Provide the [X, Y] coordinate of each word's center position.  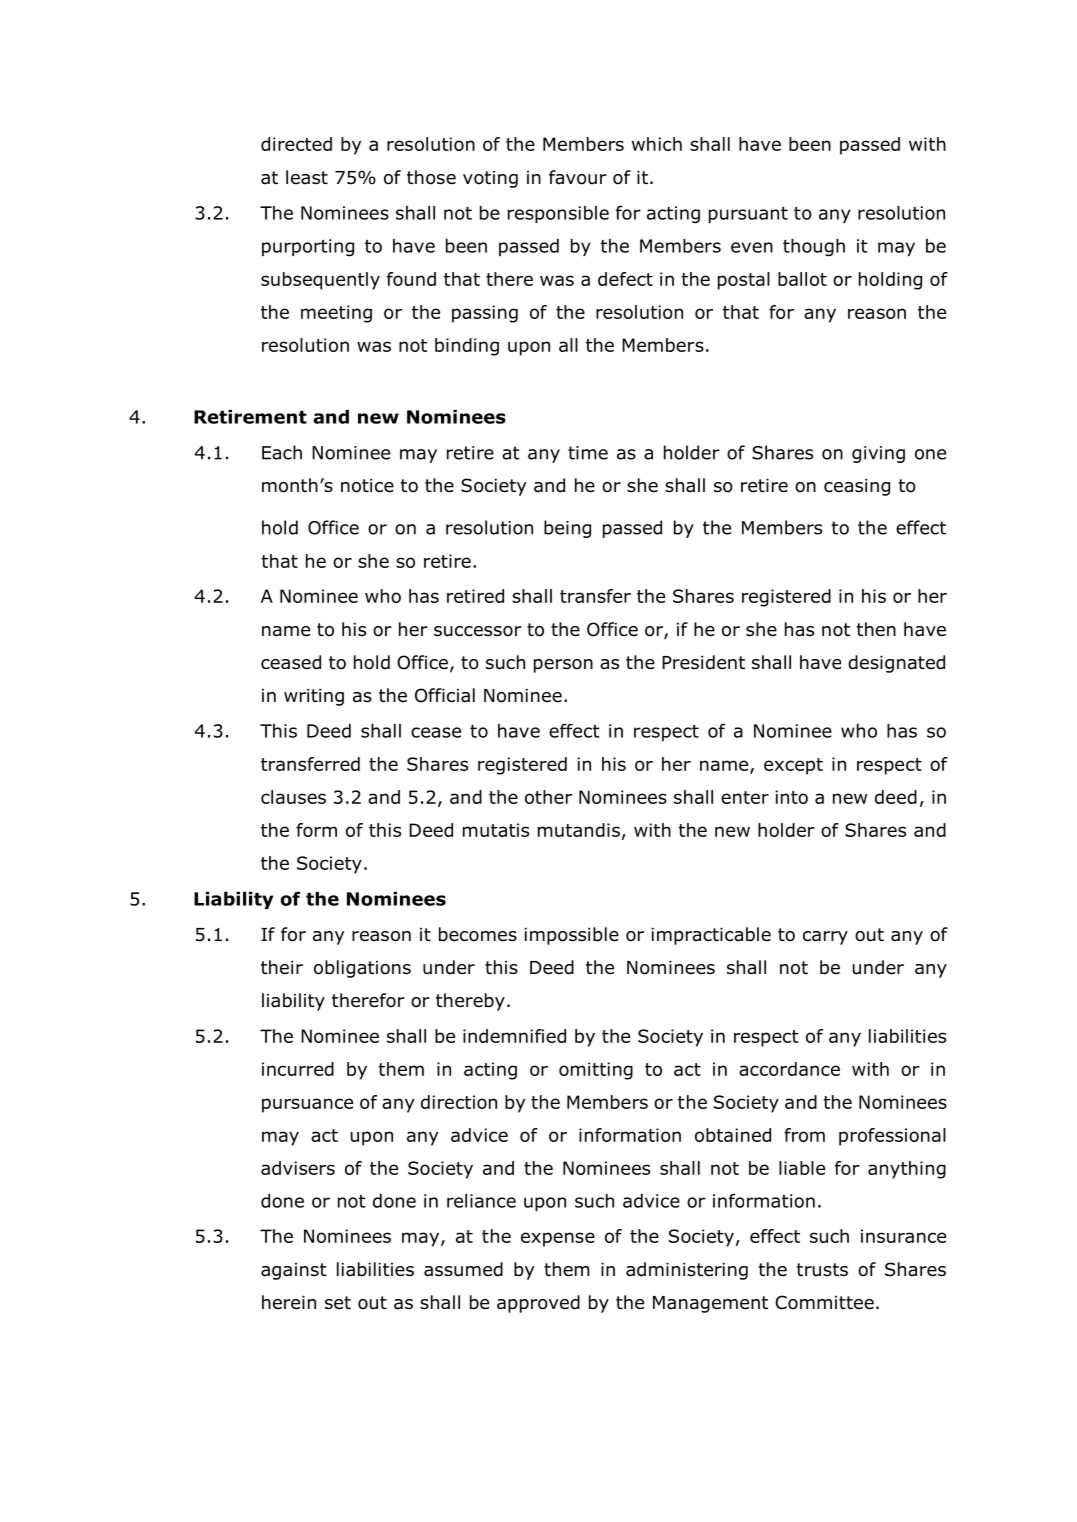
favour [578, 177]
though [814, 248]
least [307, 177]
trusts [822, 1270]
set [338, 1303]
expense [558, 1239]
